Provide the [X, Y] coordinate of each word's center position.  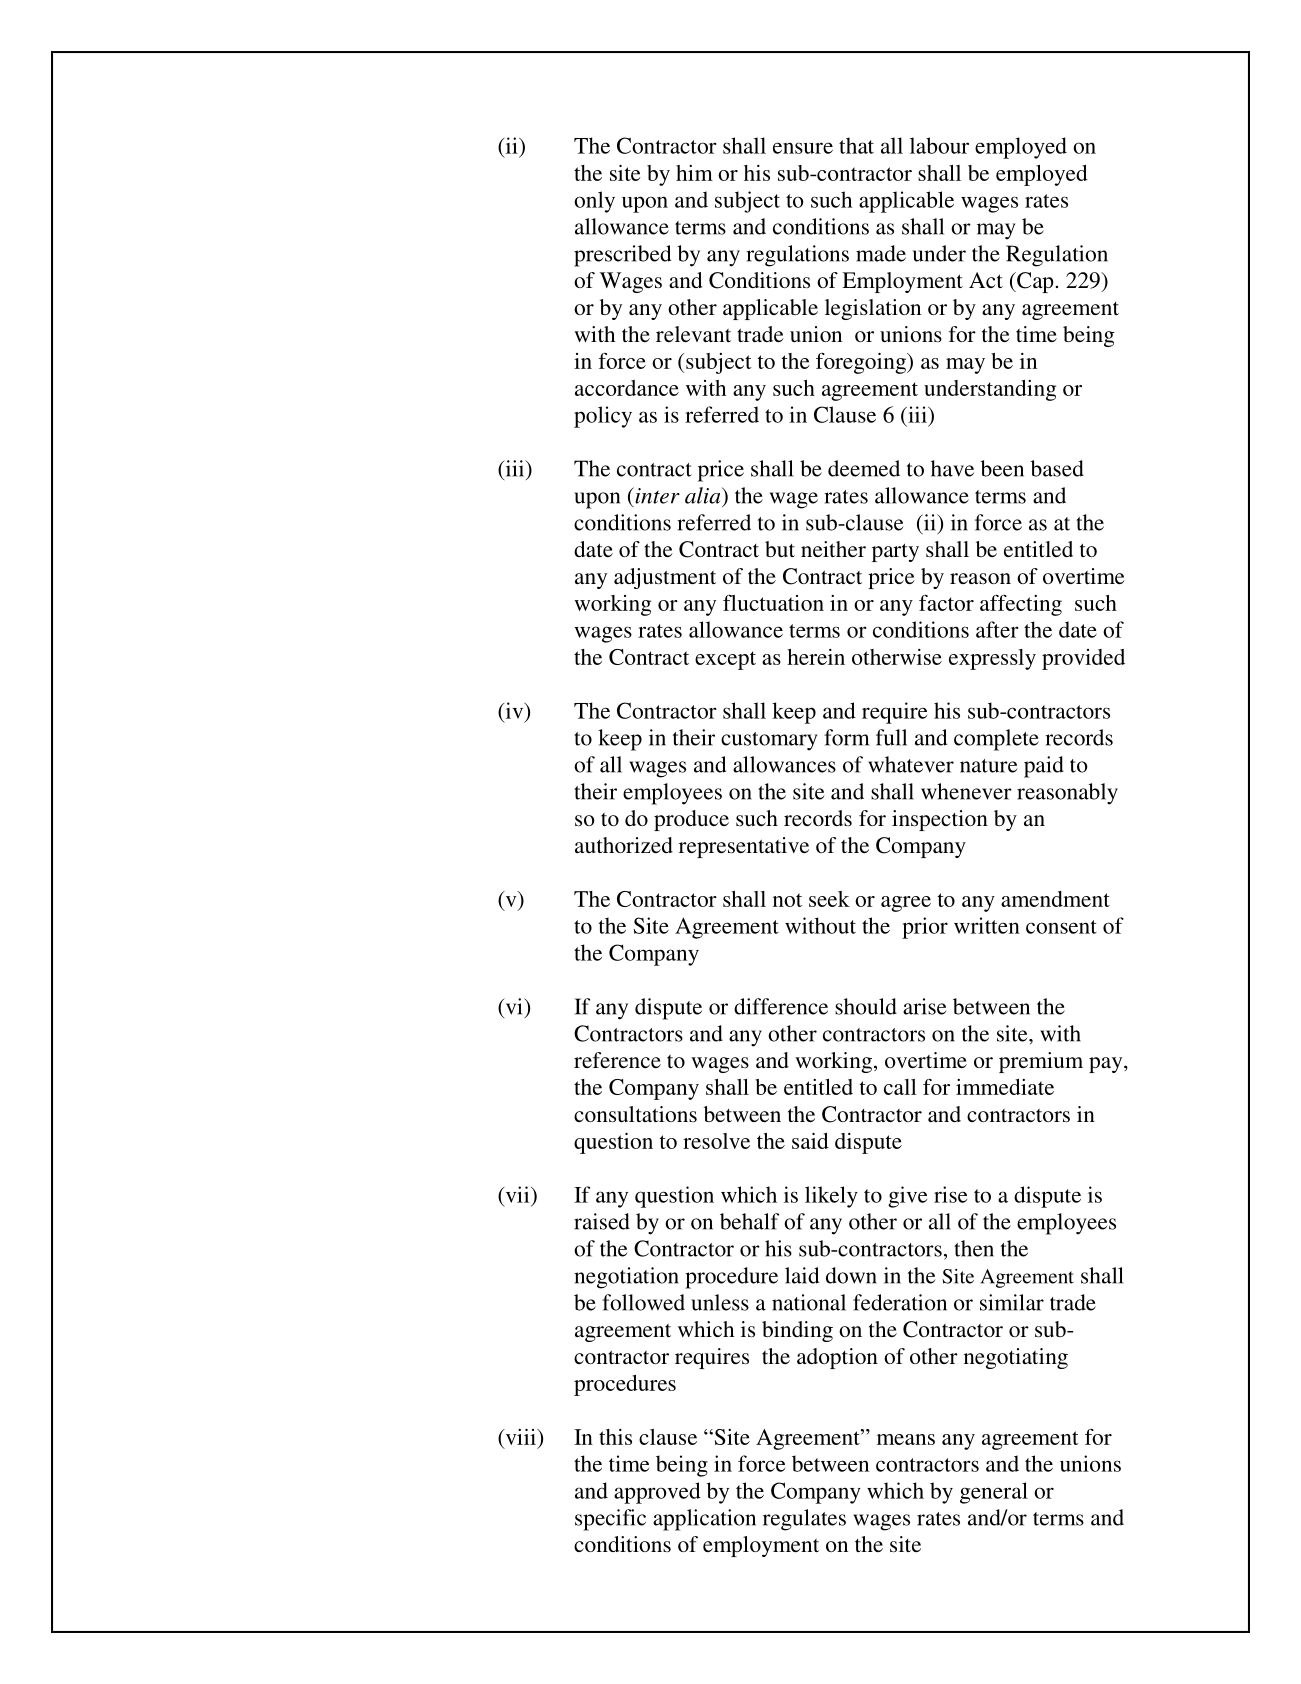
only [594, 202]
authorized [624, 845]
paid [1044, 767]
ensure [803, 148]
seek [829, 899]
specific [610, 1520]
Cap [1034, 282]
